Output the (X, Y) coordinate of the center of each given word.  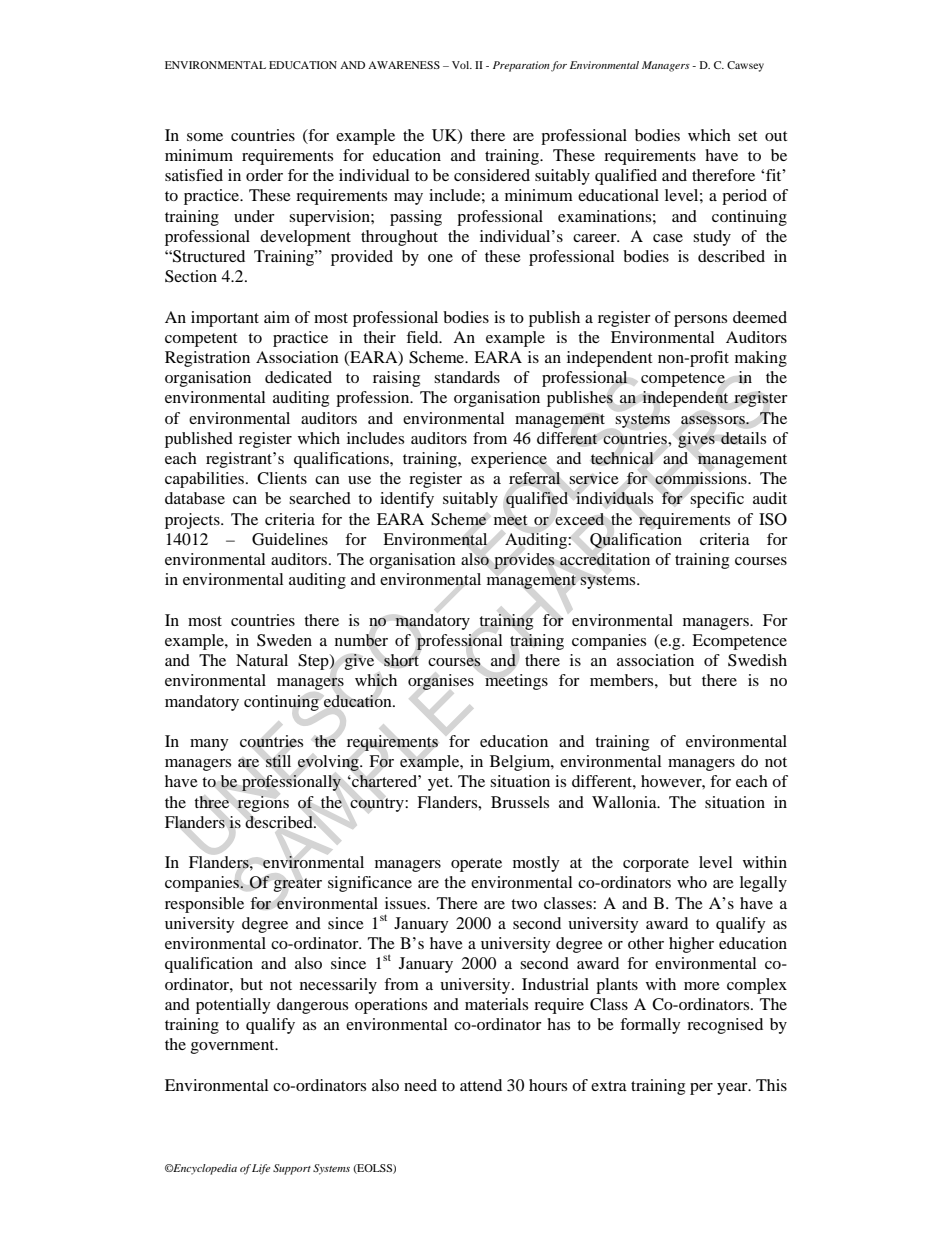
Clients (282, 478)
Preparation (521, 66)
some (205, 137)
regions (263, 804)
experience (509, 460)
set (747, 136)
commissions (702, 478)
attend (481, 1085)
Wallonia (625, 802)
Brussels (520, 802)
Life (261, 1169)
